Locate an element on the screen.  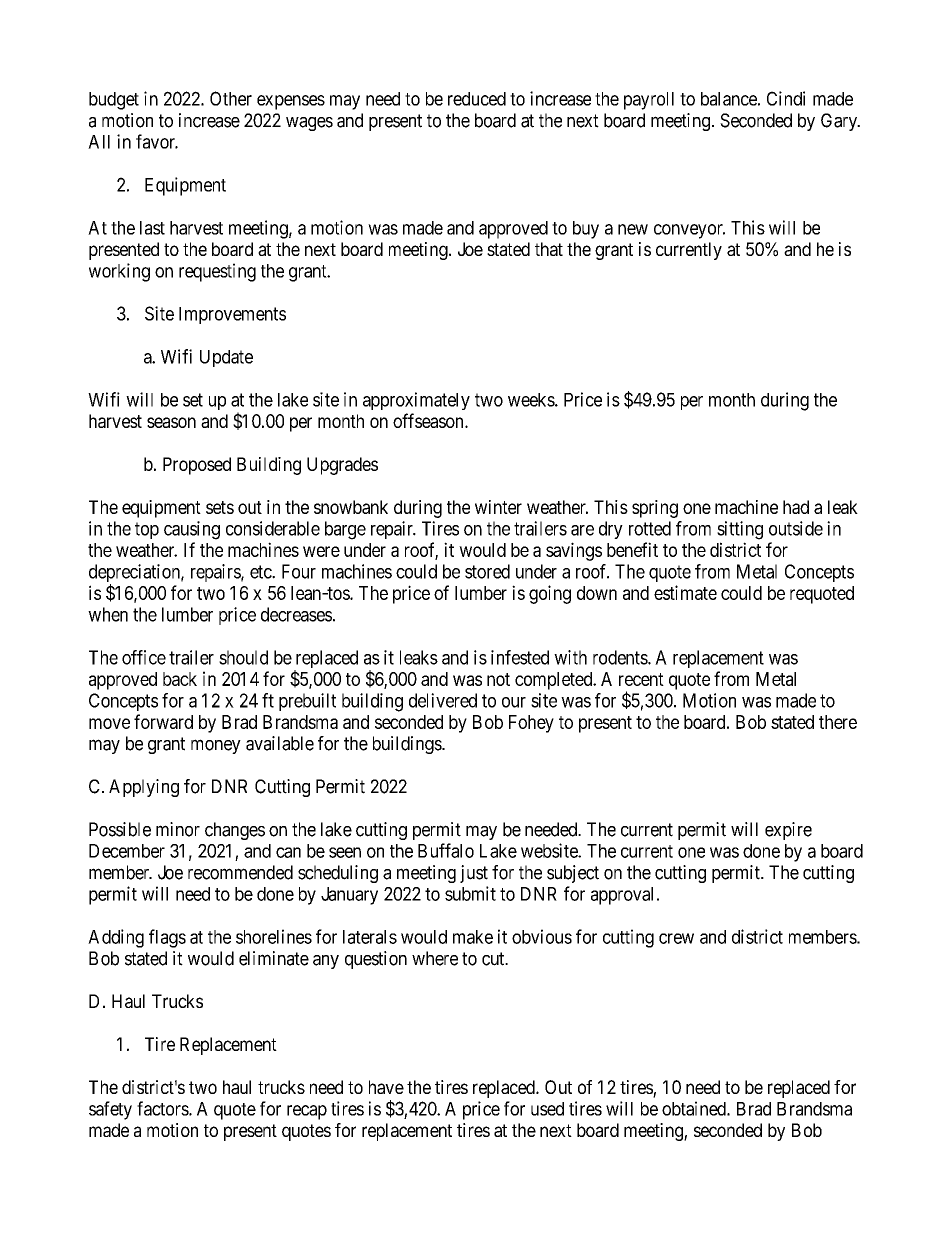
when is located at coordinates (108, 614).
